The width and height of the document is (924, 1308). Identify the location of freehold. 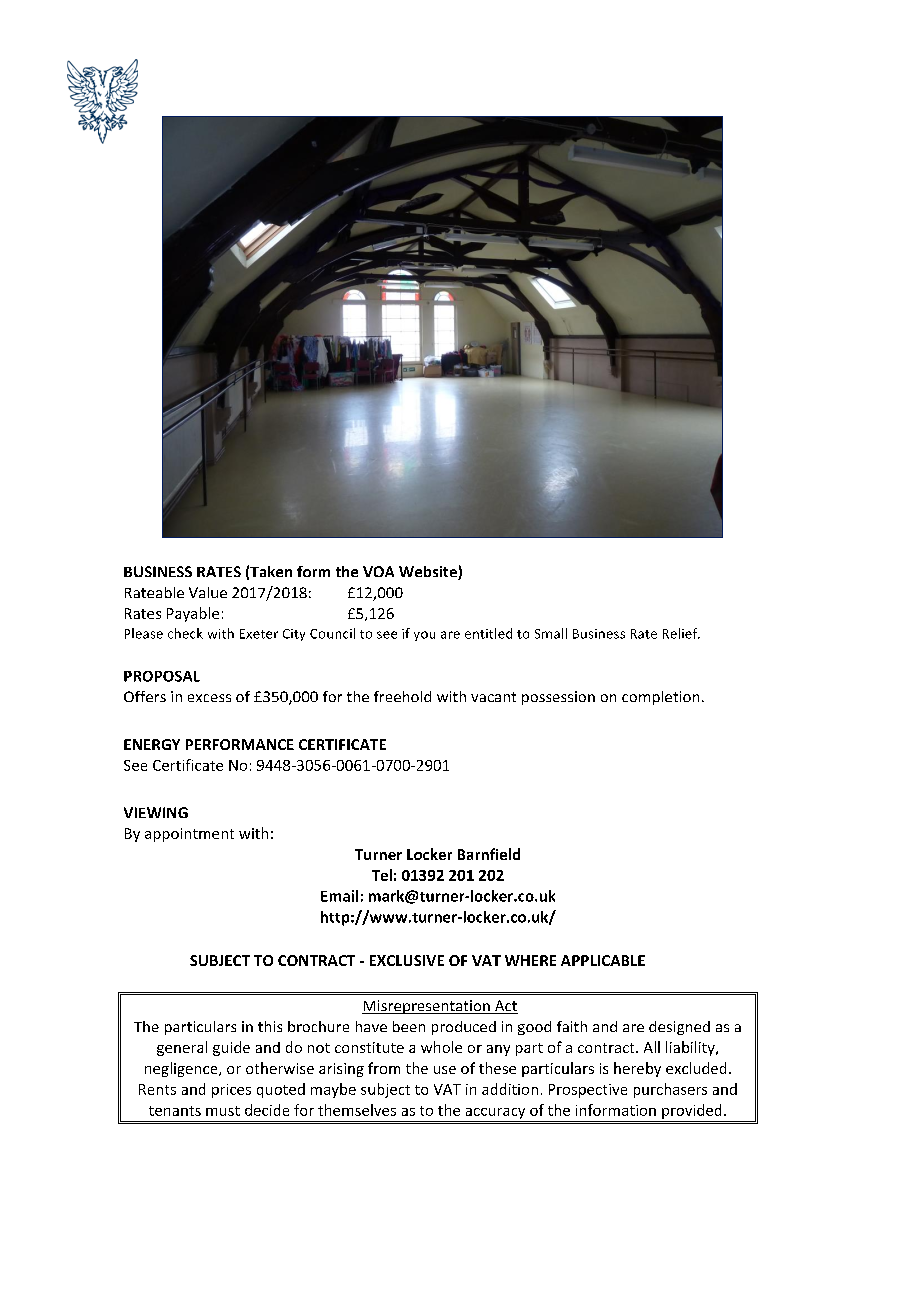
(402, 696).
